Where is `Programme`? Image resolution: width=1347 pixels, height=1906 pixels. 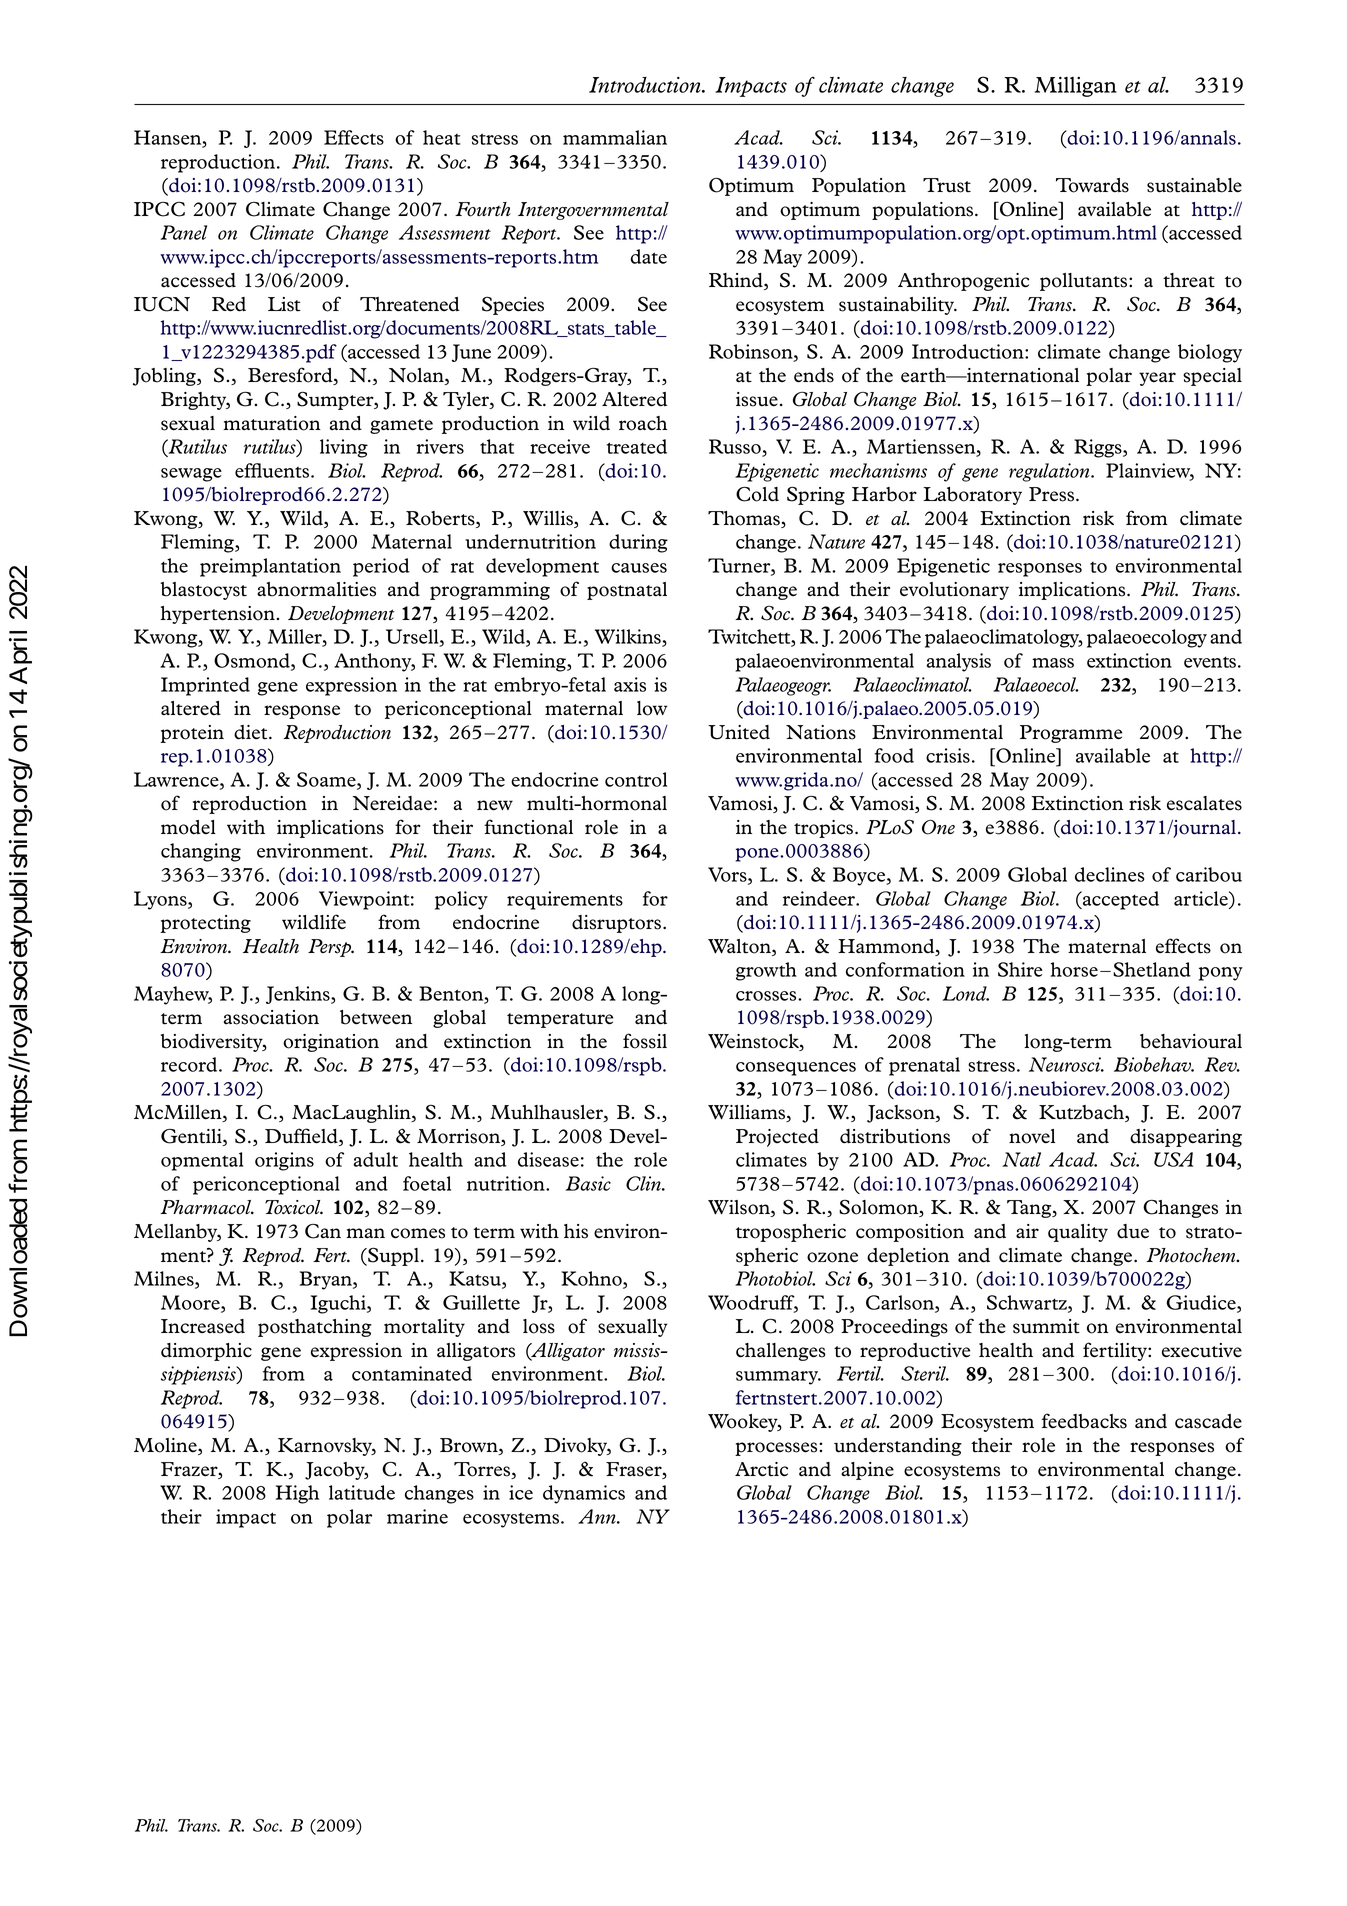 Programme is located at coordinates (1071, 734).
